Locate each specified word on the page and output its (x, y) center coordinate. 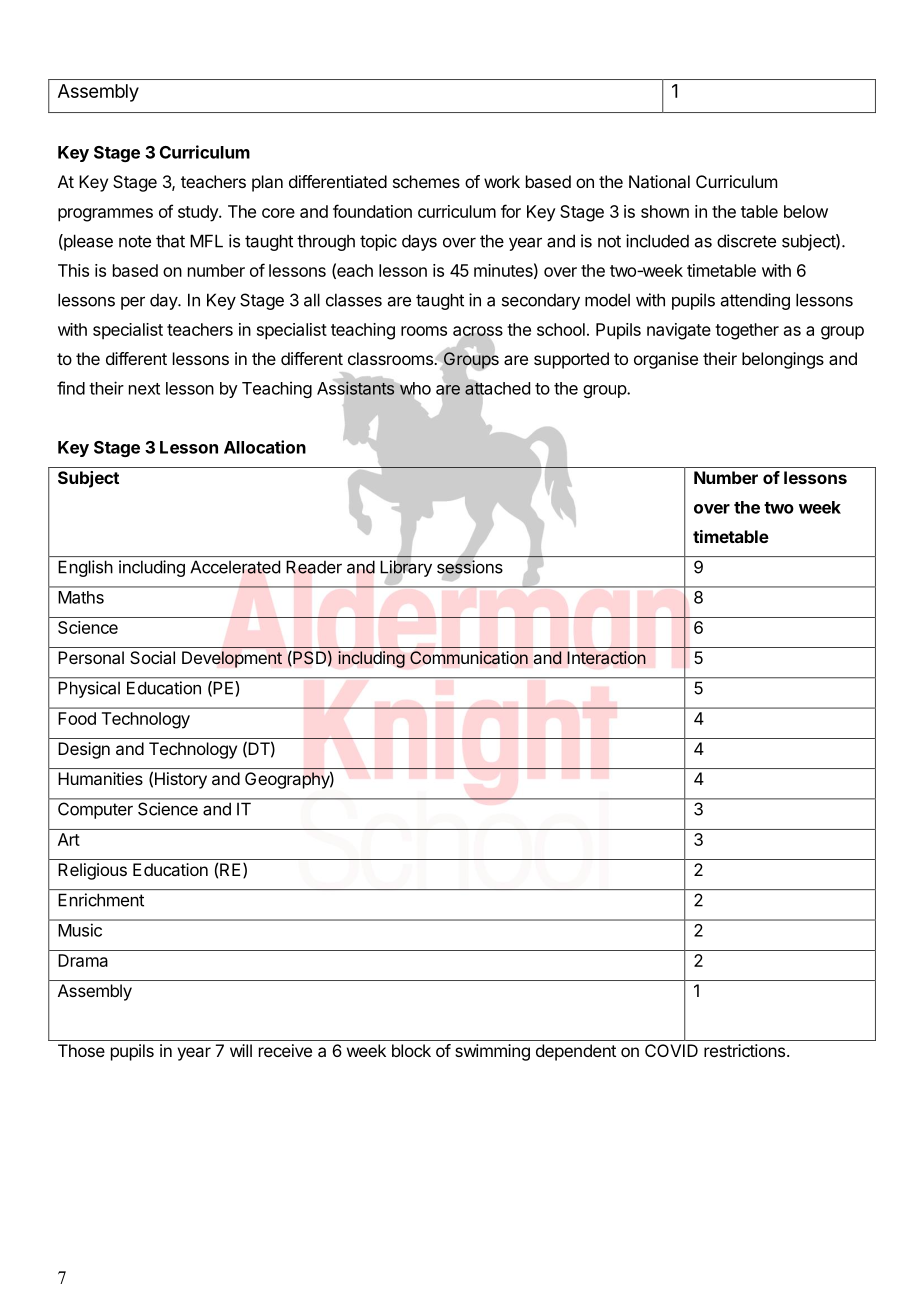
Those (81, 1050)
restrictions (746, 1050)
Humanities (100, 778)
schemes (426, 181)
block (411, 1050)
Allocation (265, 447)
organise (666, 360)
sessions (470, 567)
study (199, 213)
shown (665, 211)
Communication (469, 657)
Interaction (606, 657)
